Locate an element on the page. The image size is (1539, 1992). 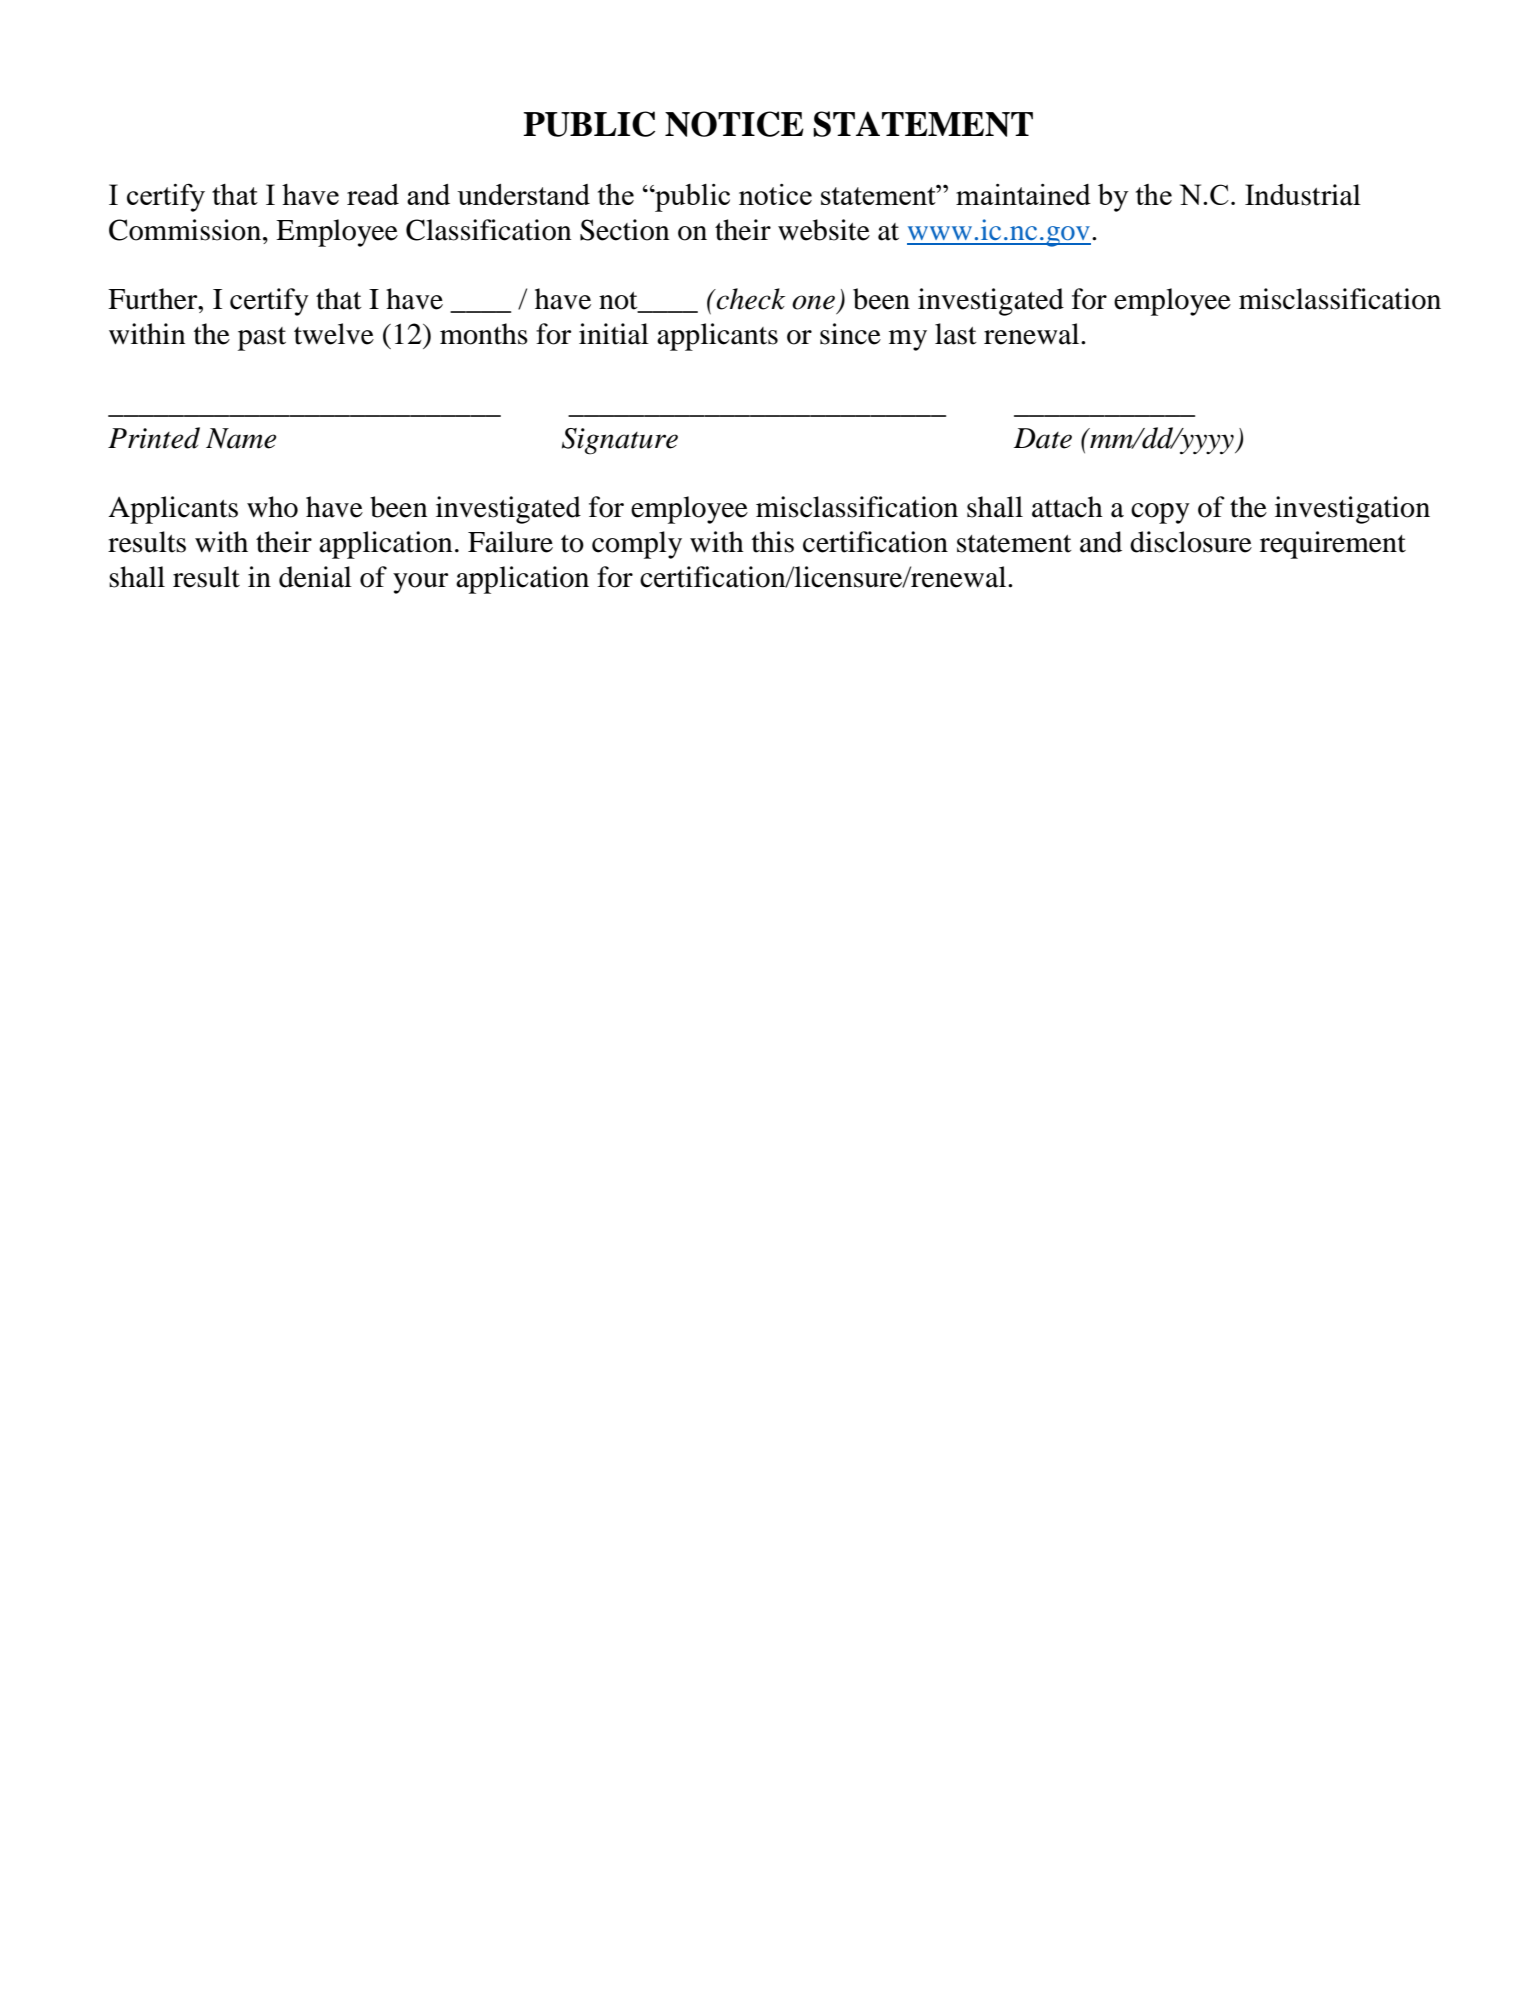
disclosure is located at coordinates (1191, 542).
